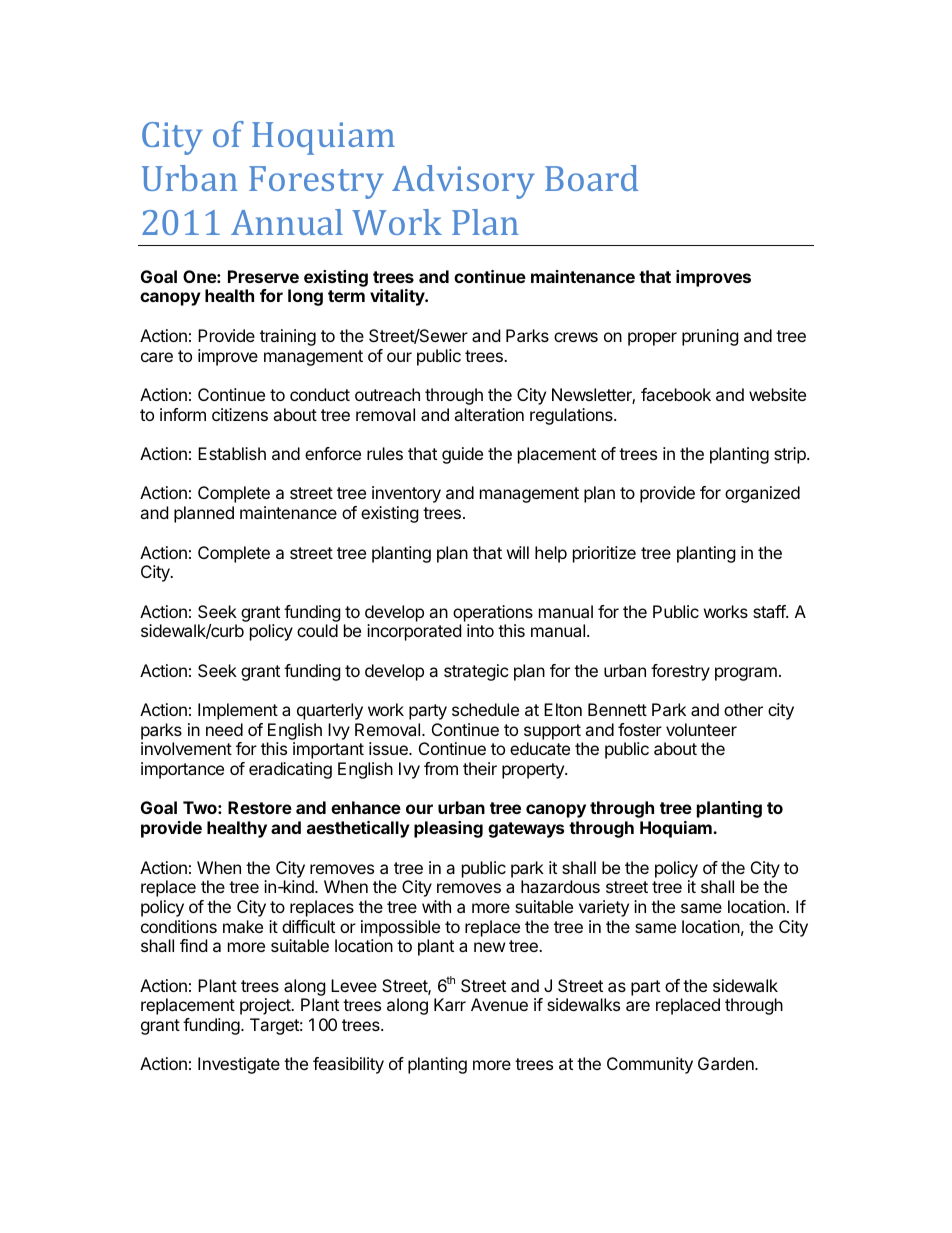 This document has width=952, height=1233. I want to click on could, so click(317, 630).
